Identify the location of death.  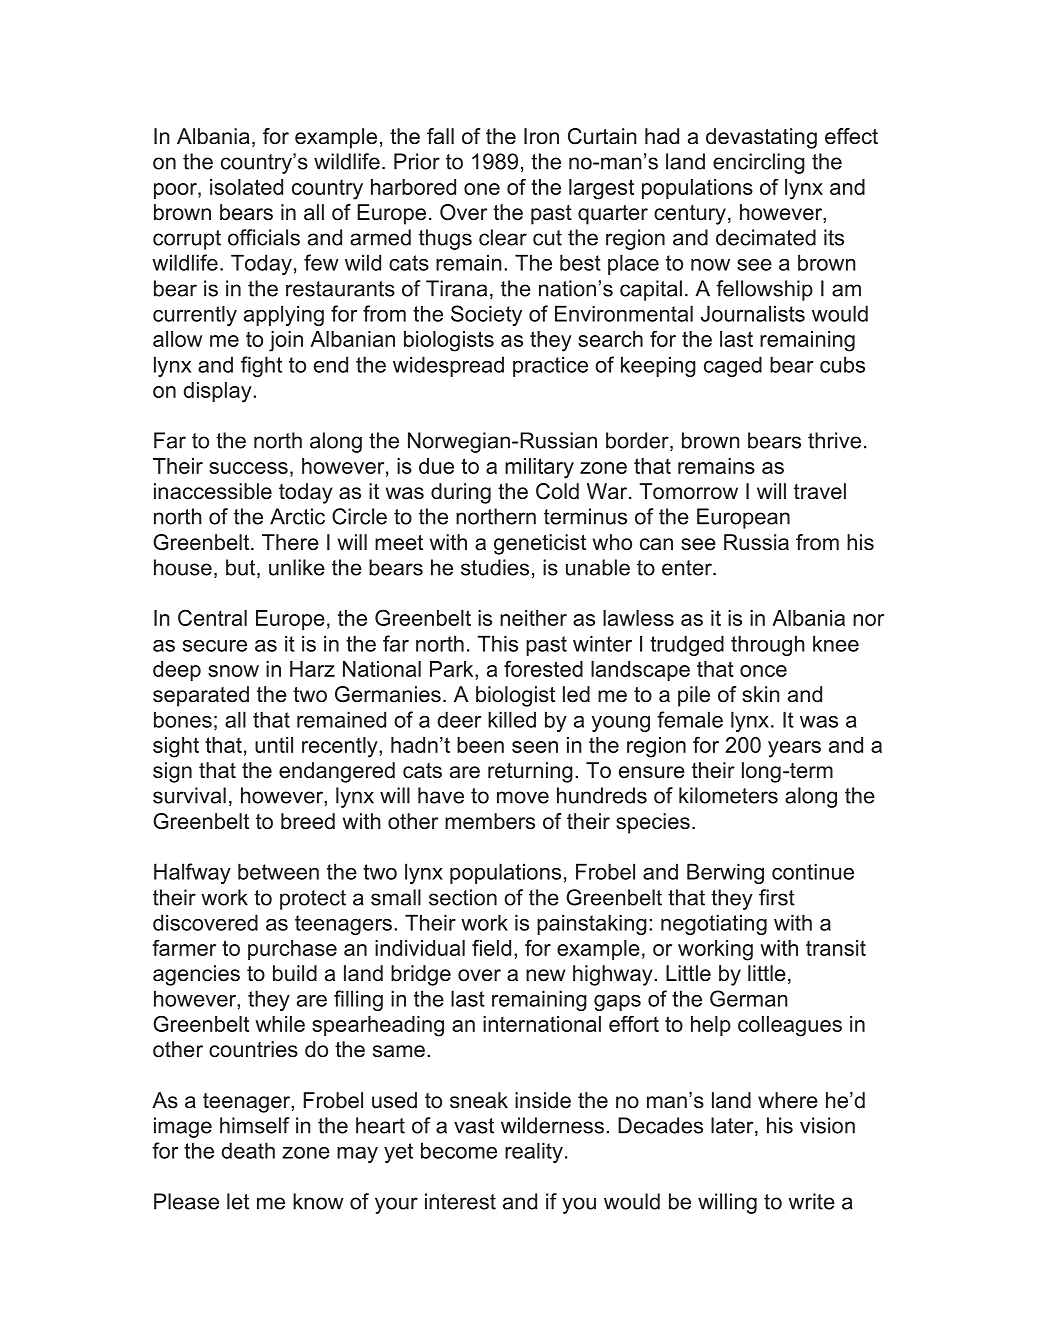
(248, 1150).
